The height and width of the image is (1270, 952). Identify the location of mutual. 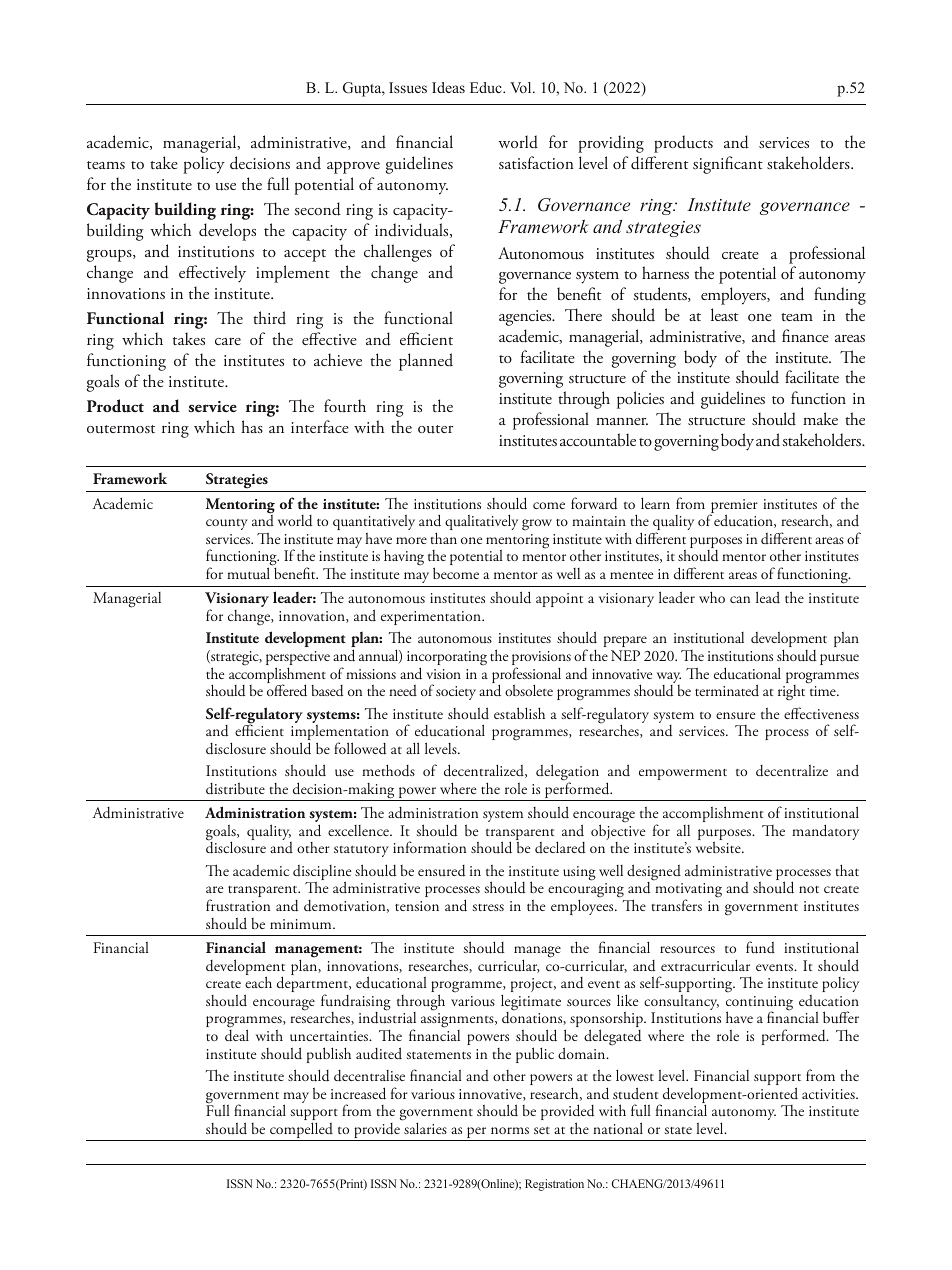
(248, 573).
